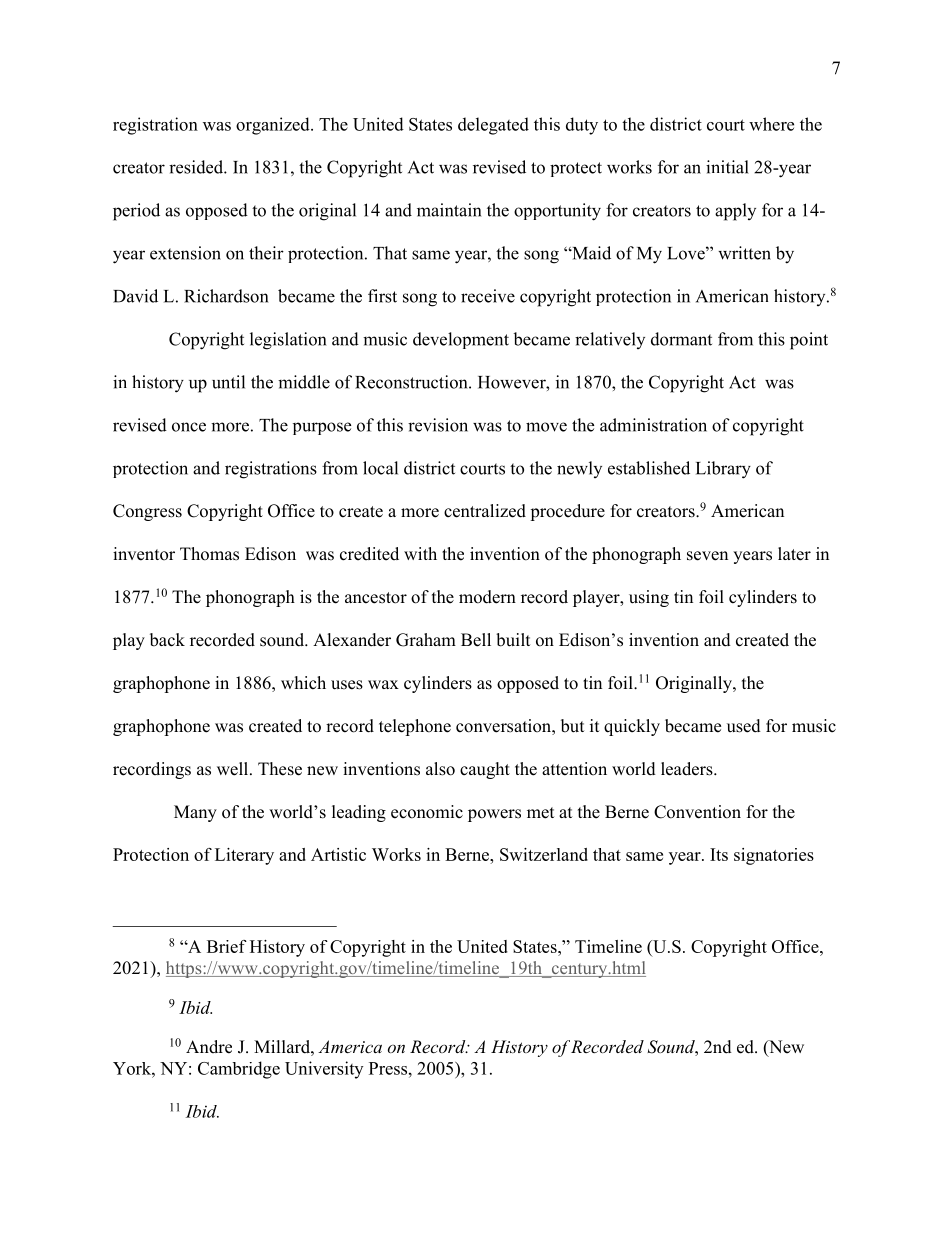 The image size is (952, 1233). What do you see at coordinates (234, 769) in the image?
I see `well` at bounding box center [234, 769].
